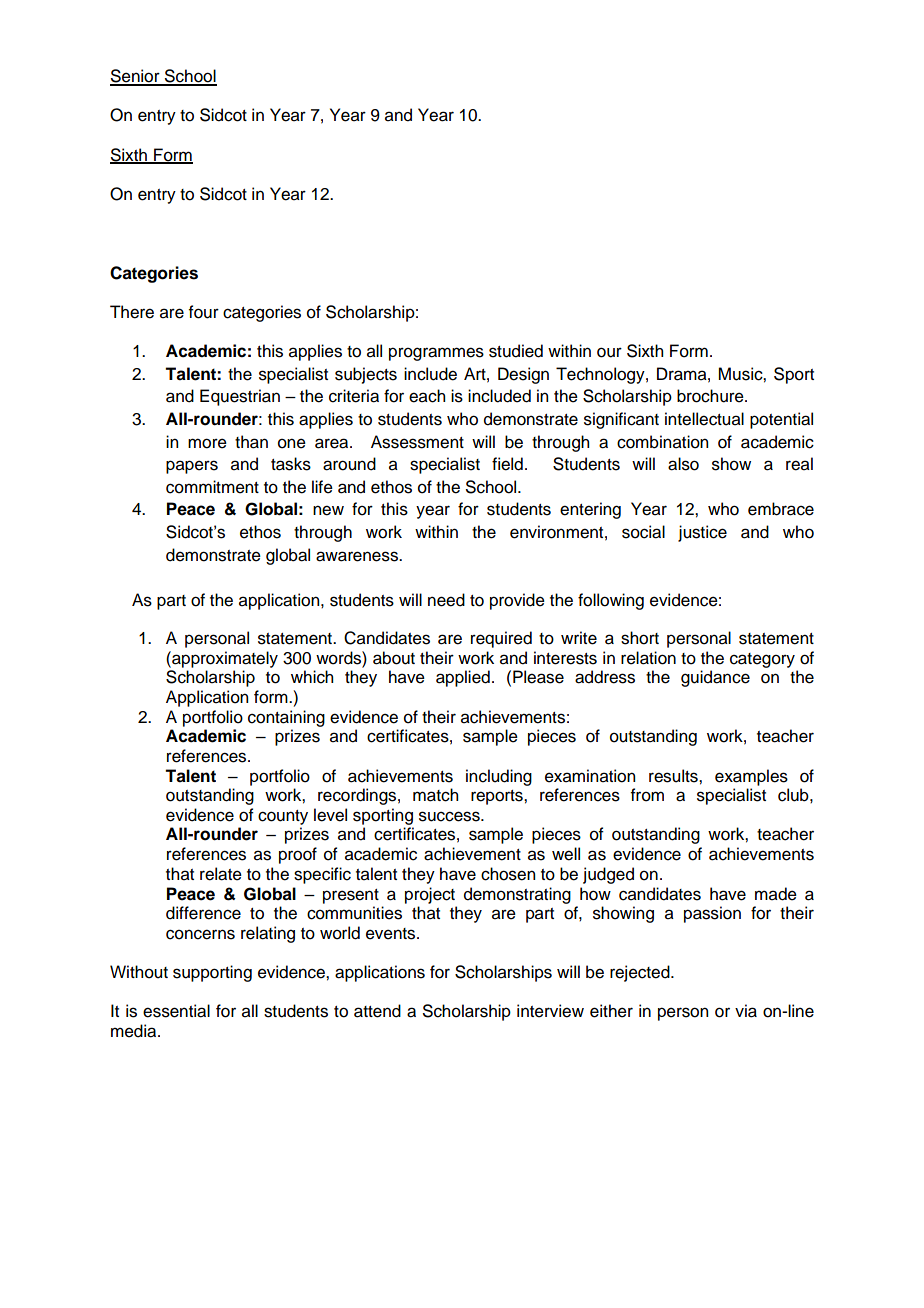  I want to click on essential, so click(176, 1011).
